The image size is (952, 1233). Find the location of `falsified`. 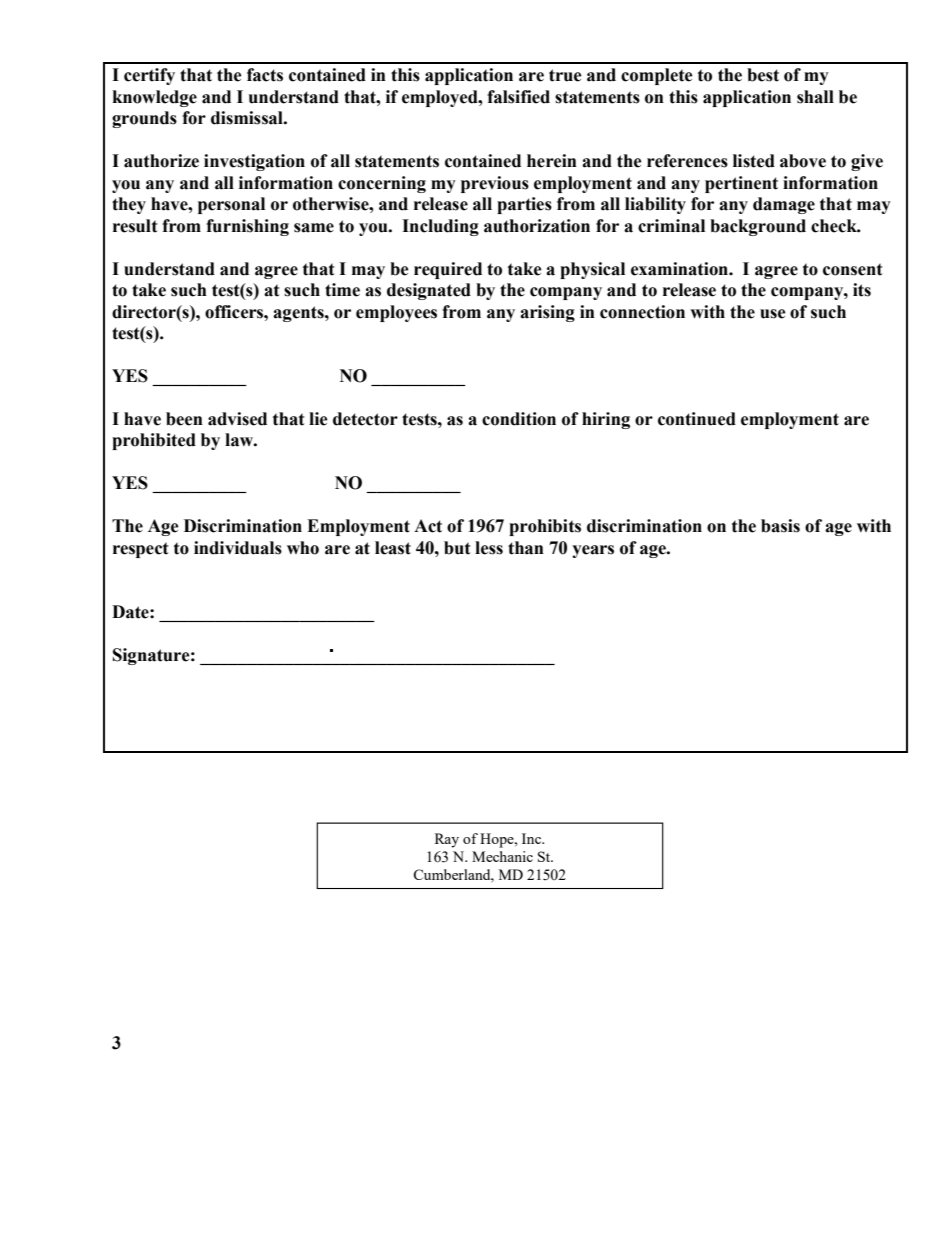

falsified is located at coordinates (518, 97).
